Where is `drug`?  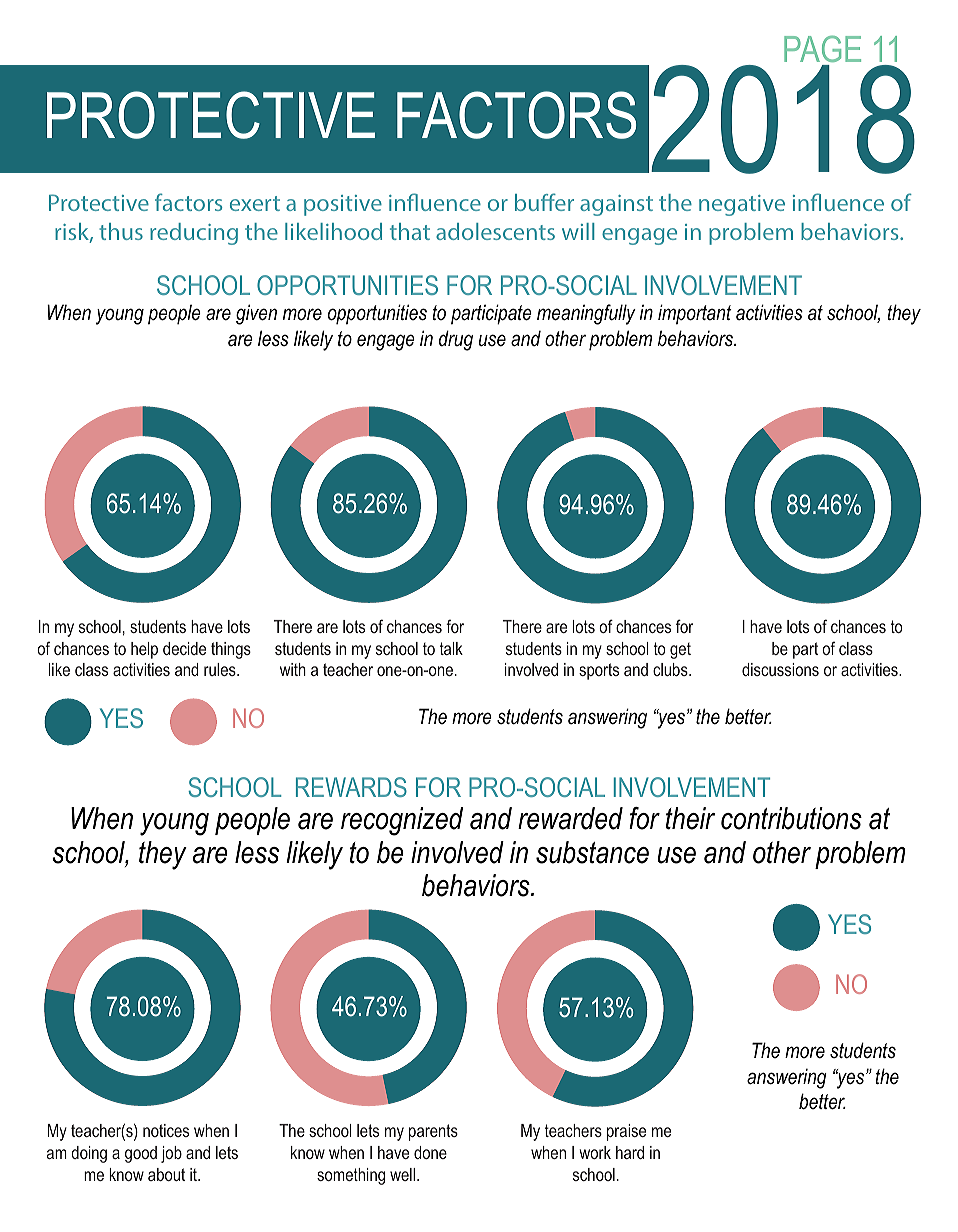 drug is located at coordinates (456, 340).
